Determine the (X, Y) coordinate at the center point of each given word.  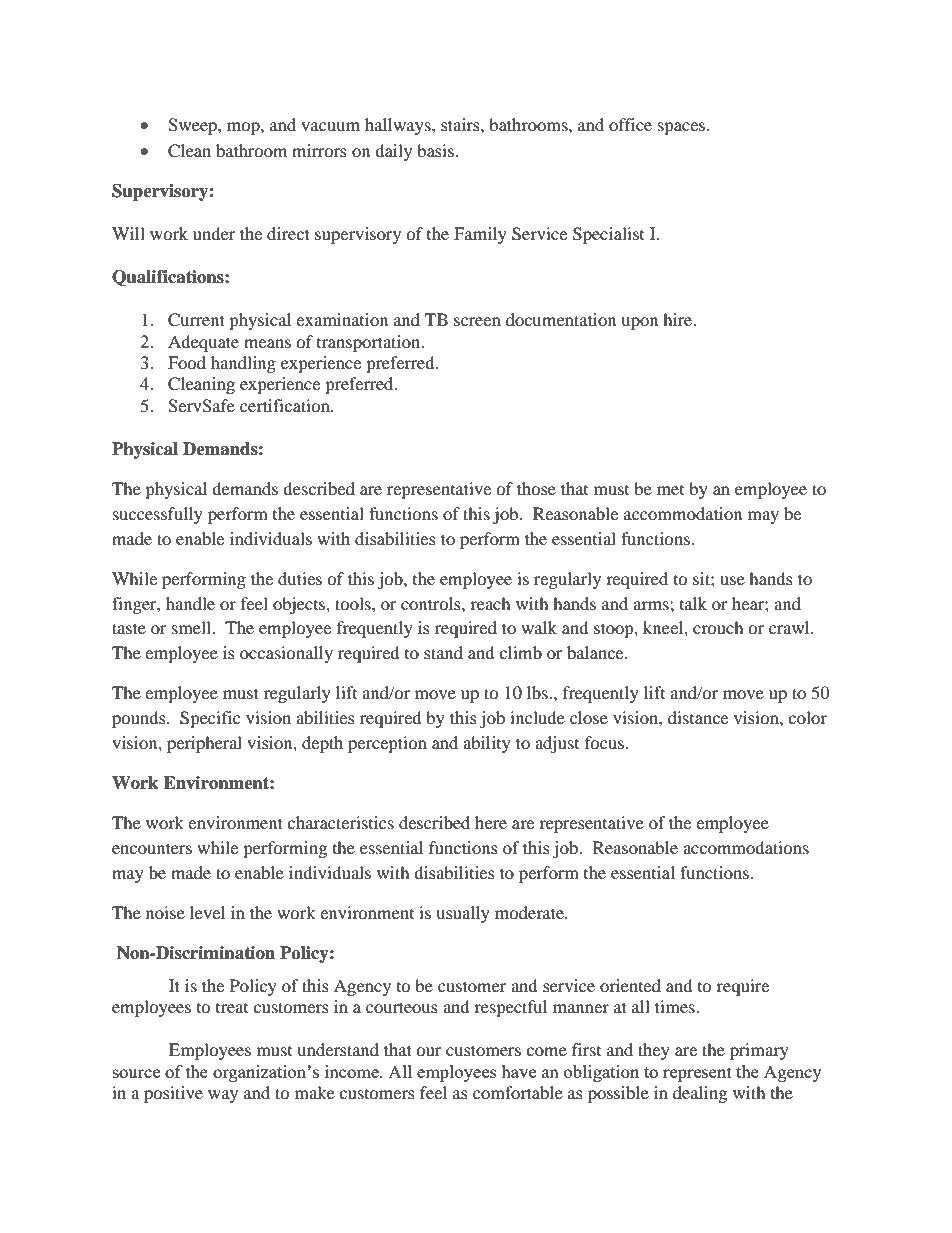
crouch (718, 627)
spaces (683, 128)
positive (173, 1094)
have (518, 1071)
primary (759, 1051)
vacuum (330, 126)
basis (436, 150)
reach (490, 603)
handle (190, 603)
